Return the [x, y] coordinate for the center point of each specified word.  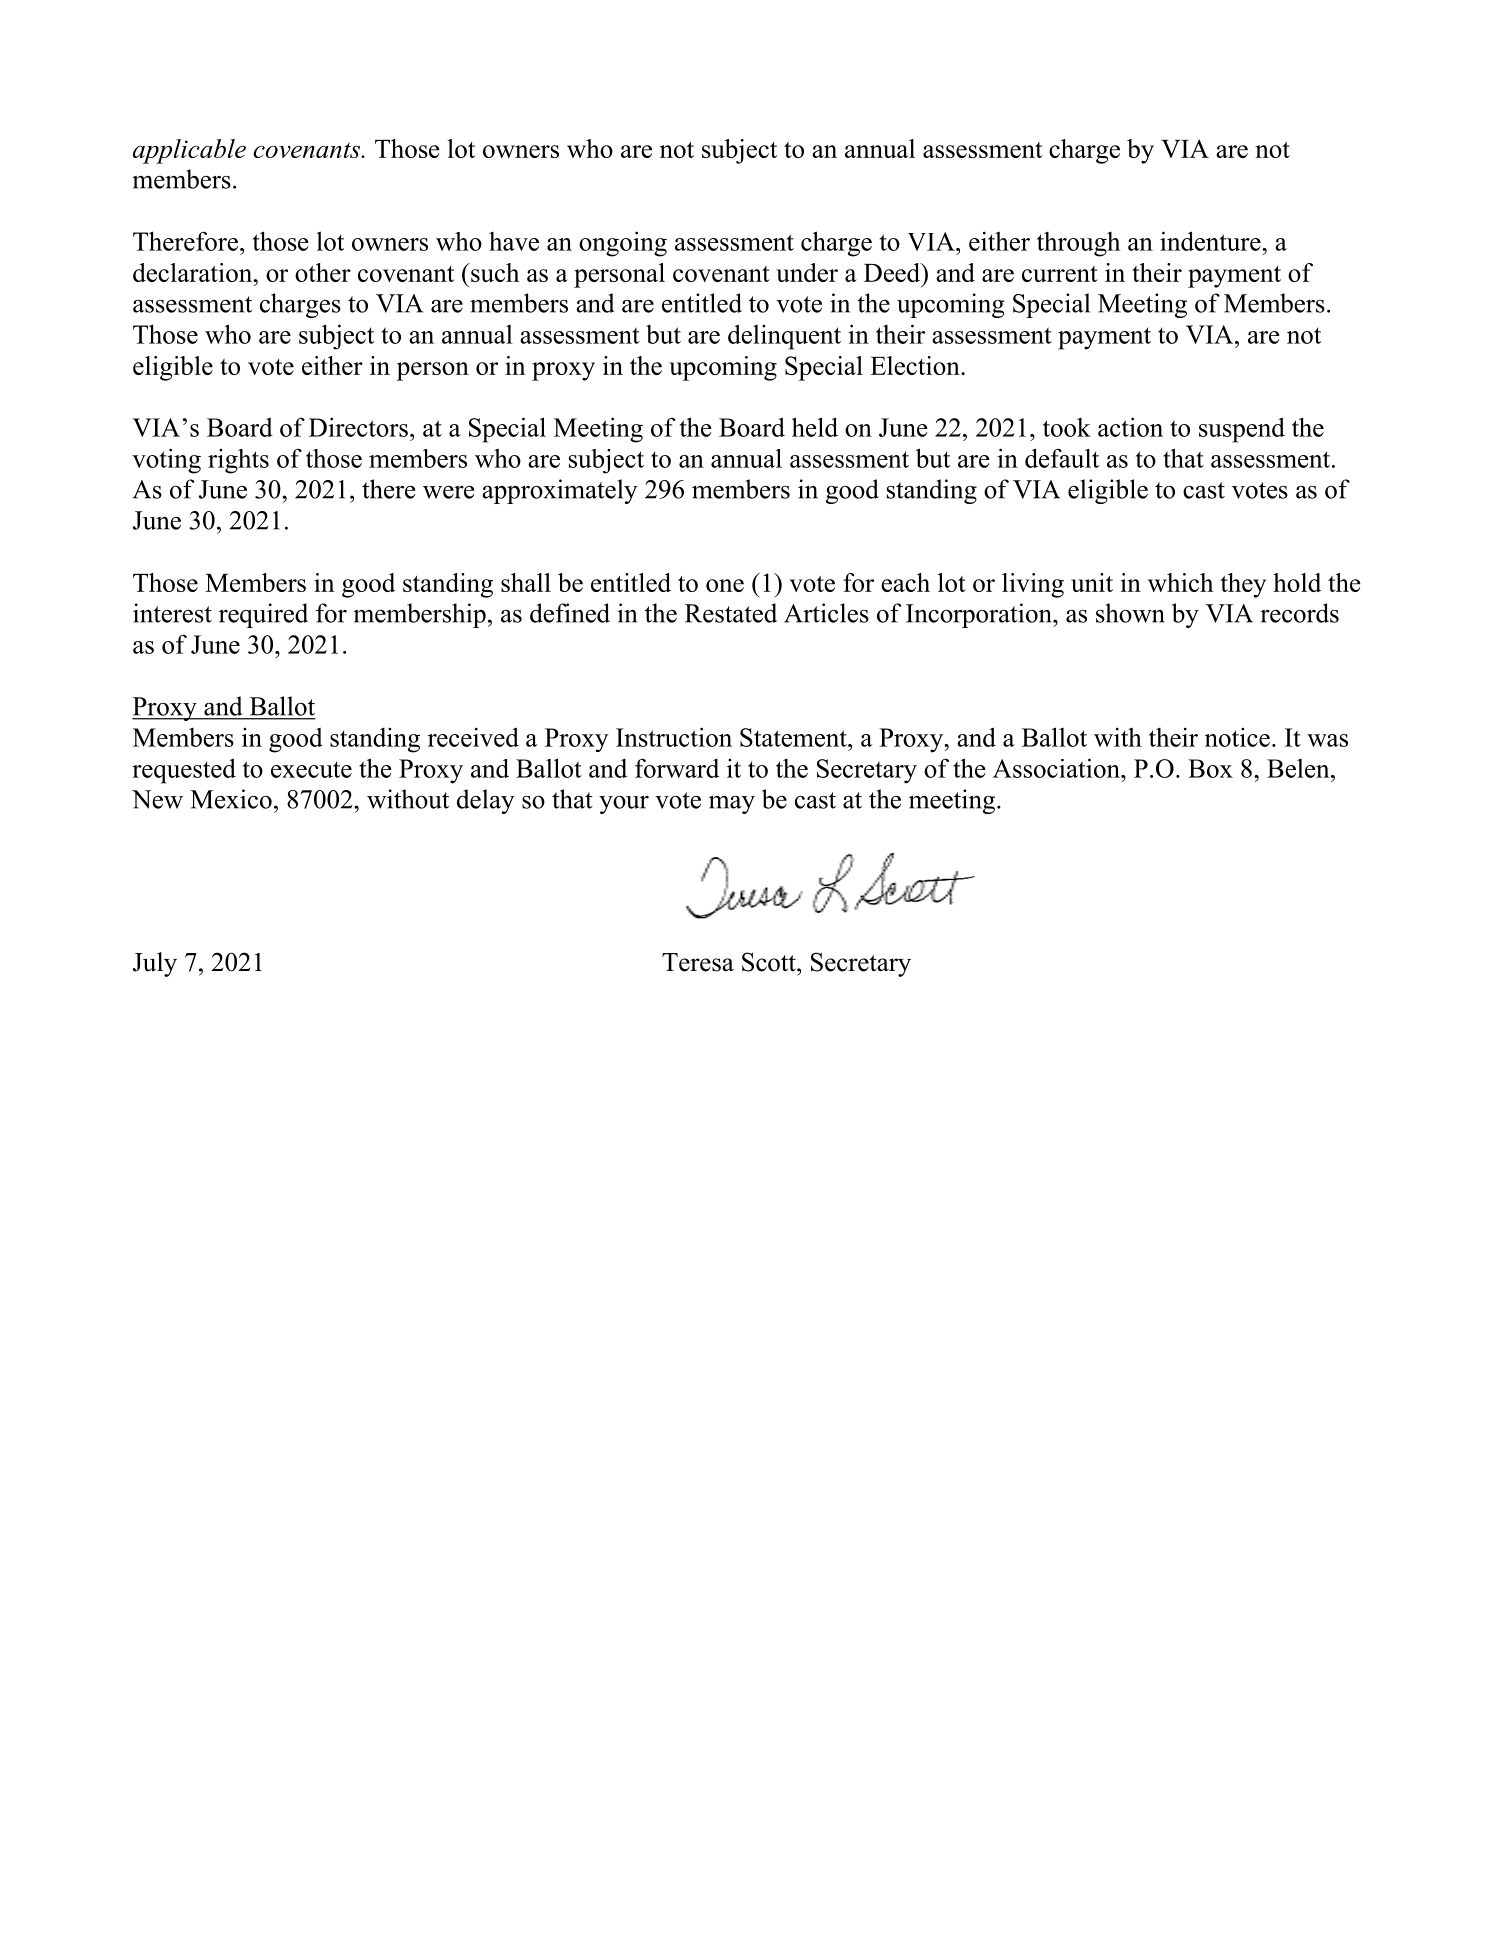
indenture [1211, 241]
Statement [794, 737]
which [1180, 582]
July [155, 964]
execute [311, 769]
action [1130, 427]
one [725, 585]
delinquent [784, 337]
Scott [770, 962]
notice [1237, 737]
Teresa [698, 962]
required [263, 615]
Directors [358, 427]
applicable [189, 151]
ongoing [623, 244]
